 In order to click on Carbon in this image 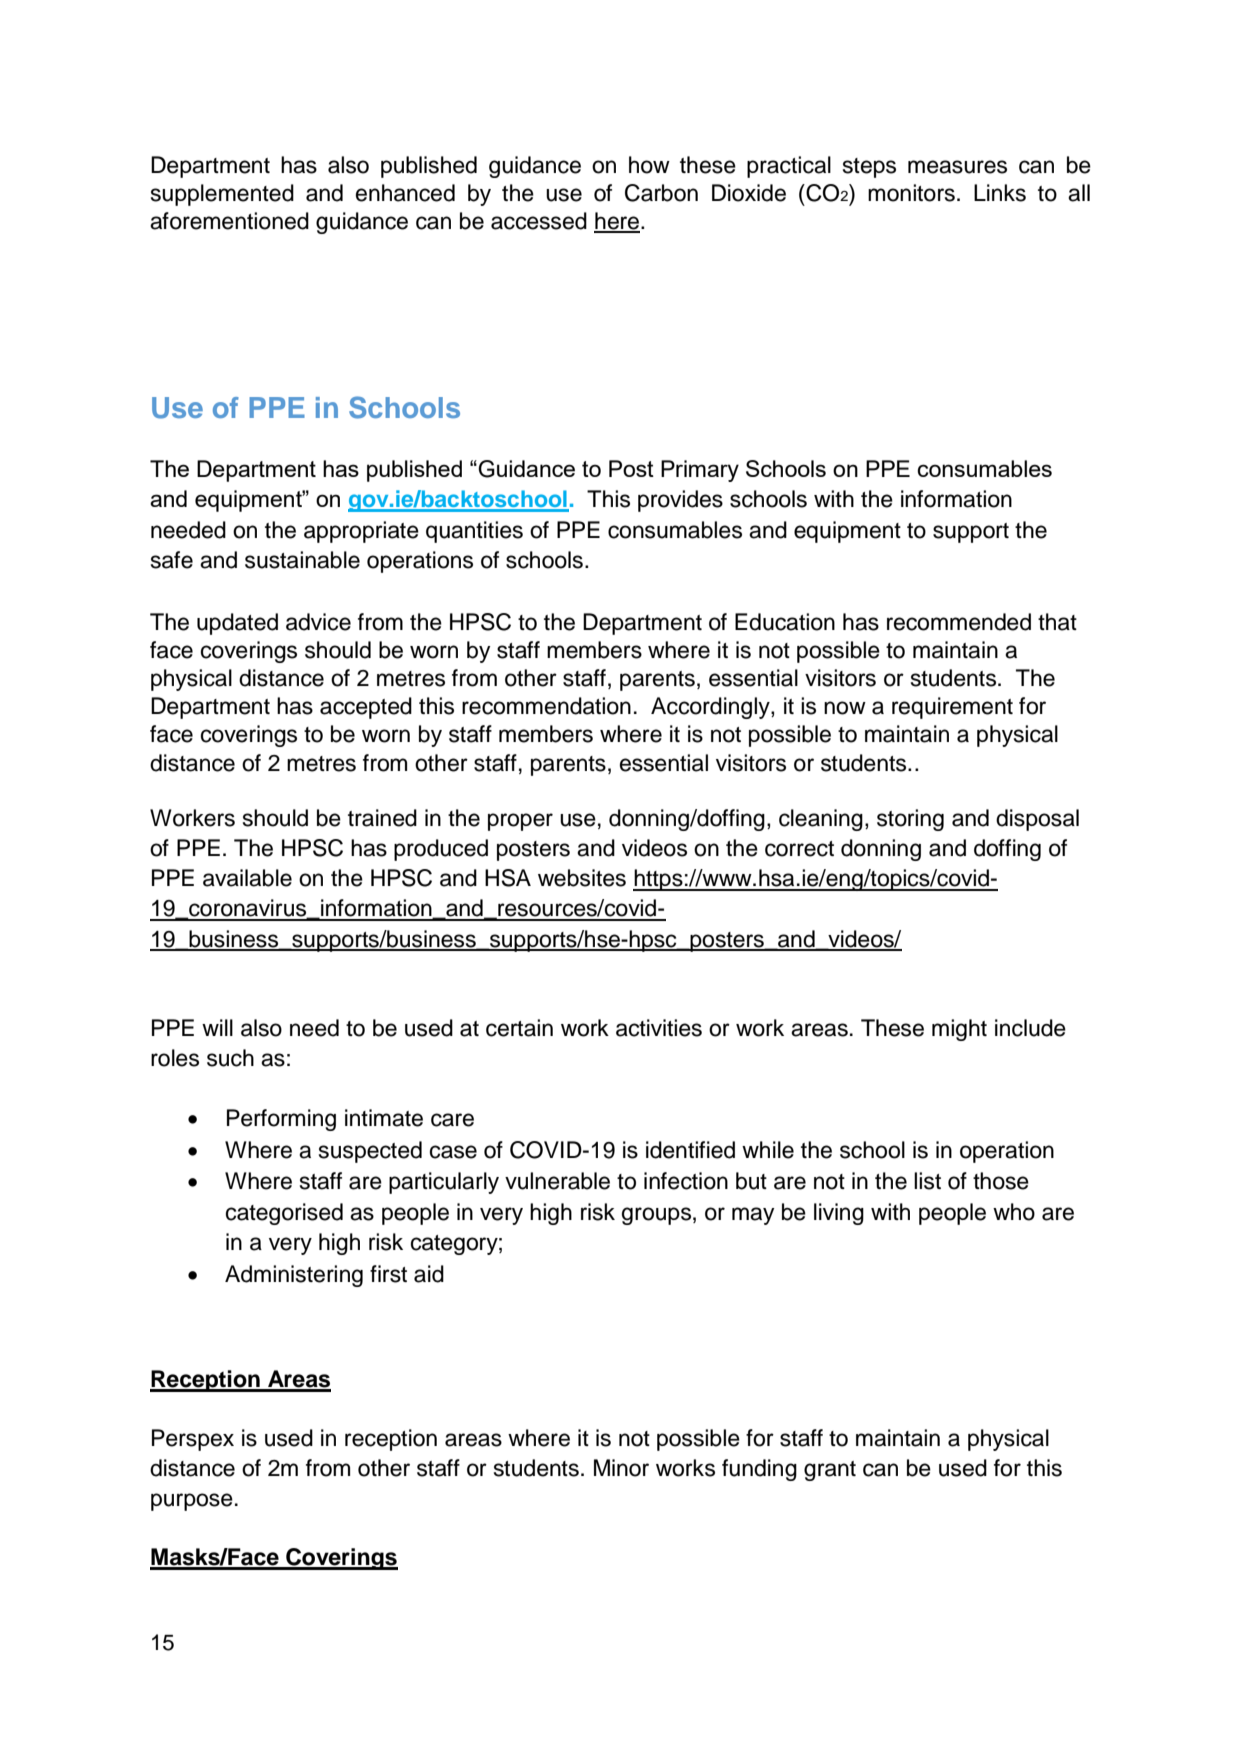, I will do `click(661, 193)`.
